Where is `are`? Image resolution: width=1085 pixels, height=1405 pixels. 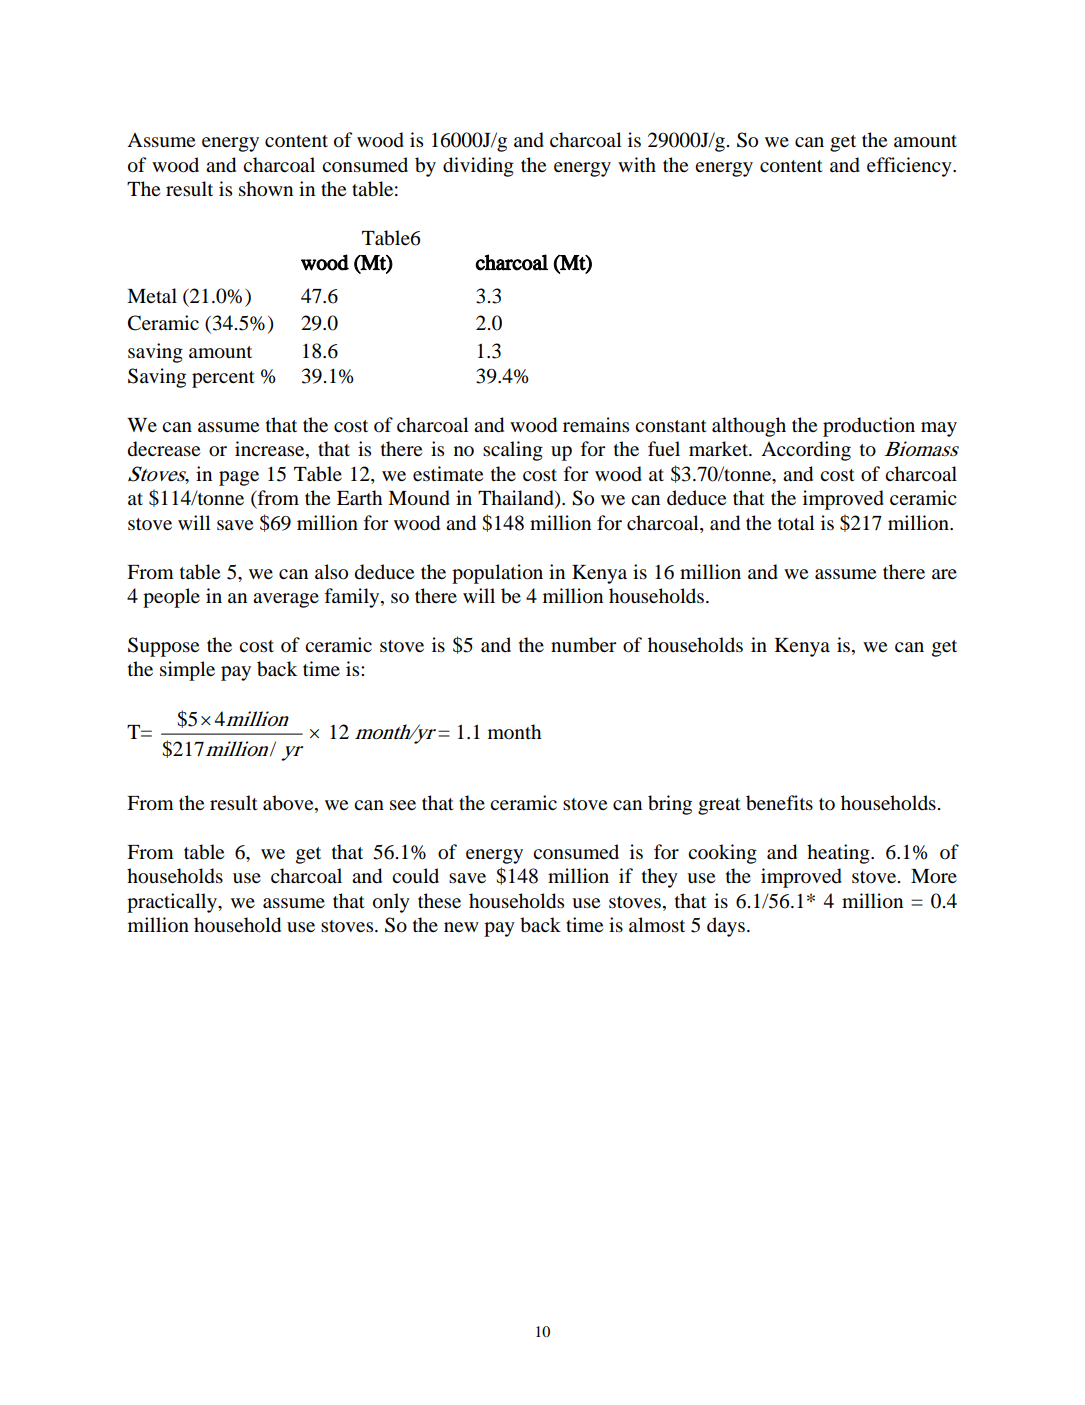
are is located at coordinates (944, 574).
